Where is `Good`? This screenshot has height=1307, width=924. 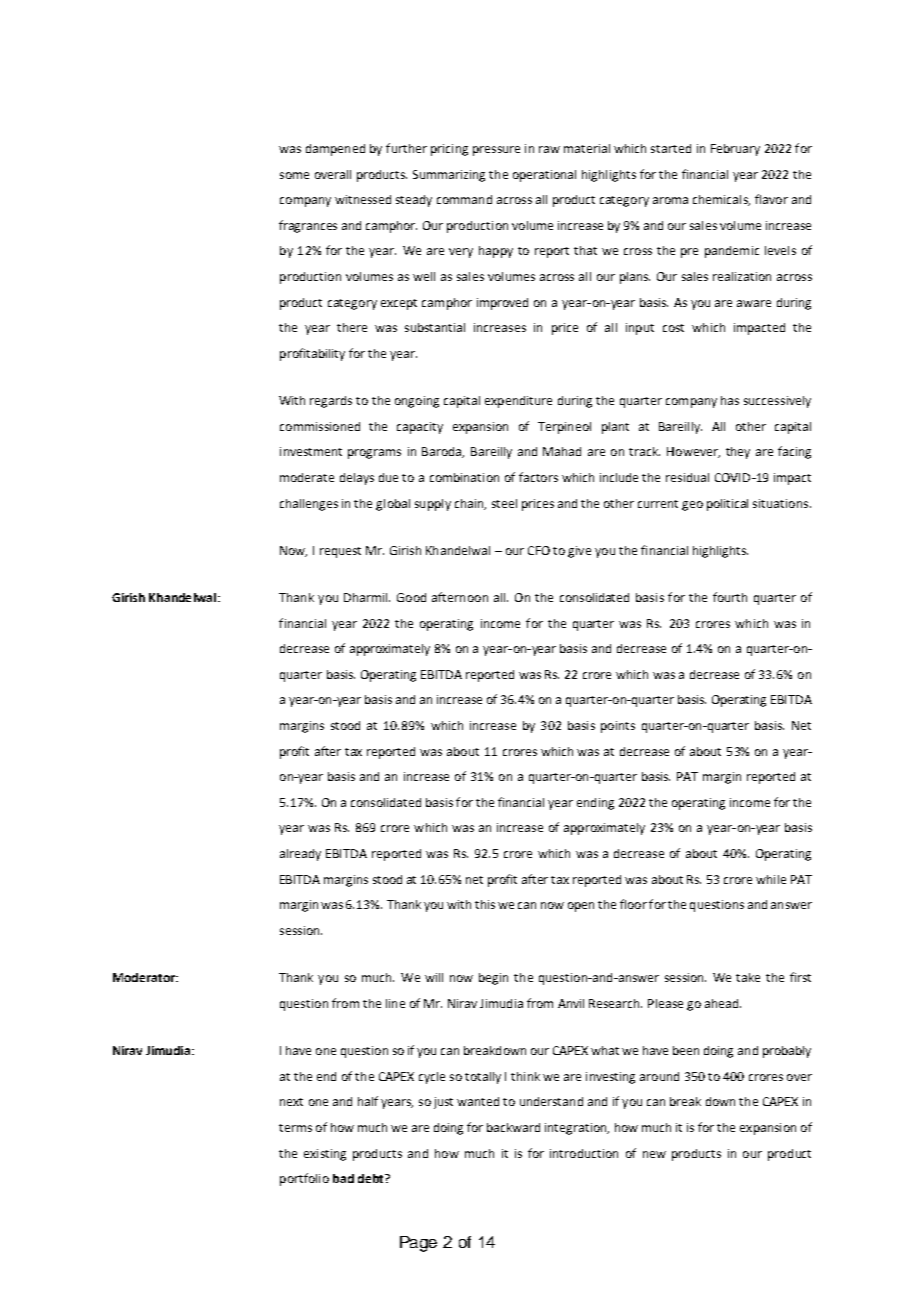
Good is located at coordinates (411, 597).
